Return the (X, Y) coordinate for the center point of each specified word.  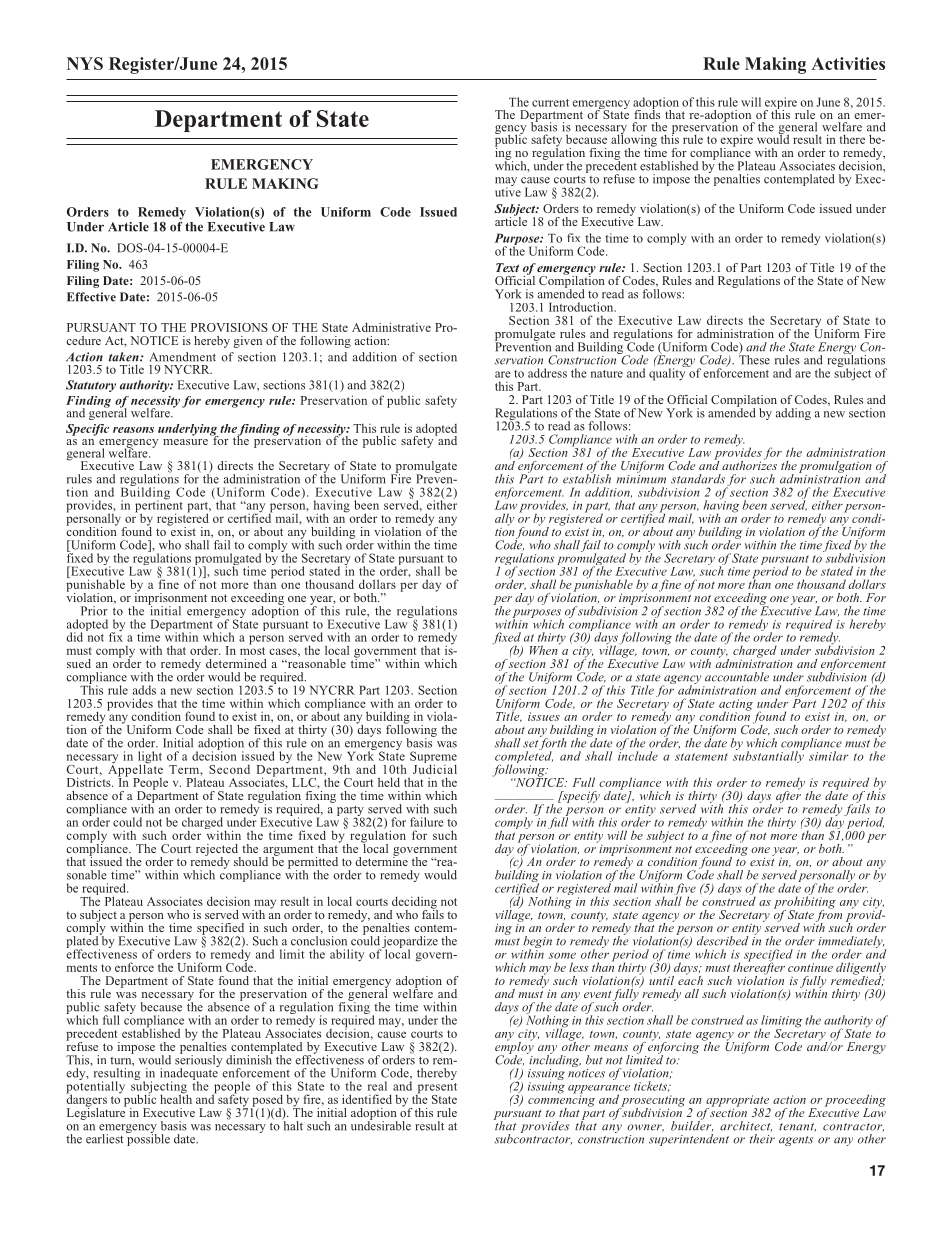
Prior (94, 611)
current (550, 103)
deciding (414, 903)
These (754, 359)
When (545, 649)
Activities (848, 63)
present (436, 1089)
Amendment (183, 357)
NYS (85, 63)
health (176, 1098)
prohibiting (805, 902)
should (251, 861)
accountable (737, 677)
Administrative (391, 327)
